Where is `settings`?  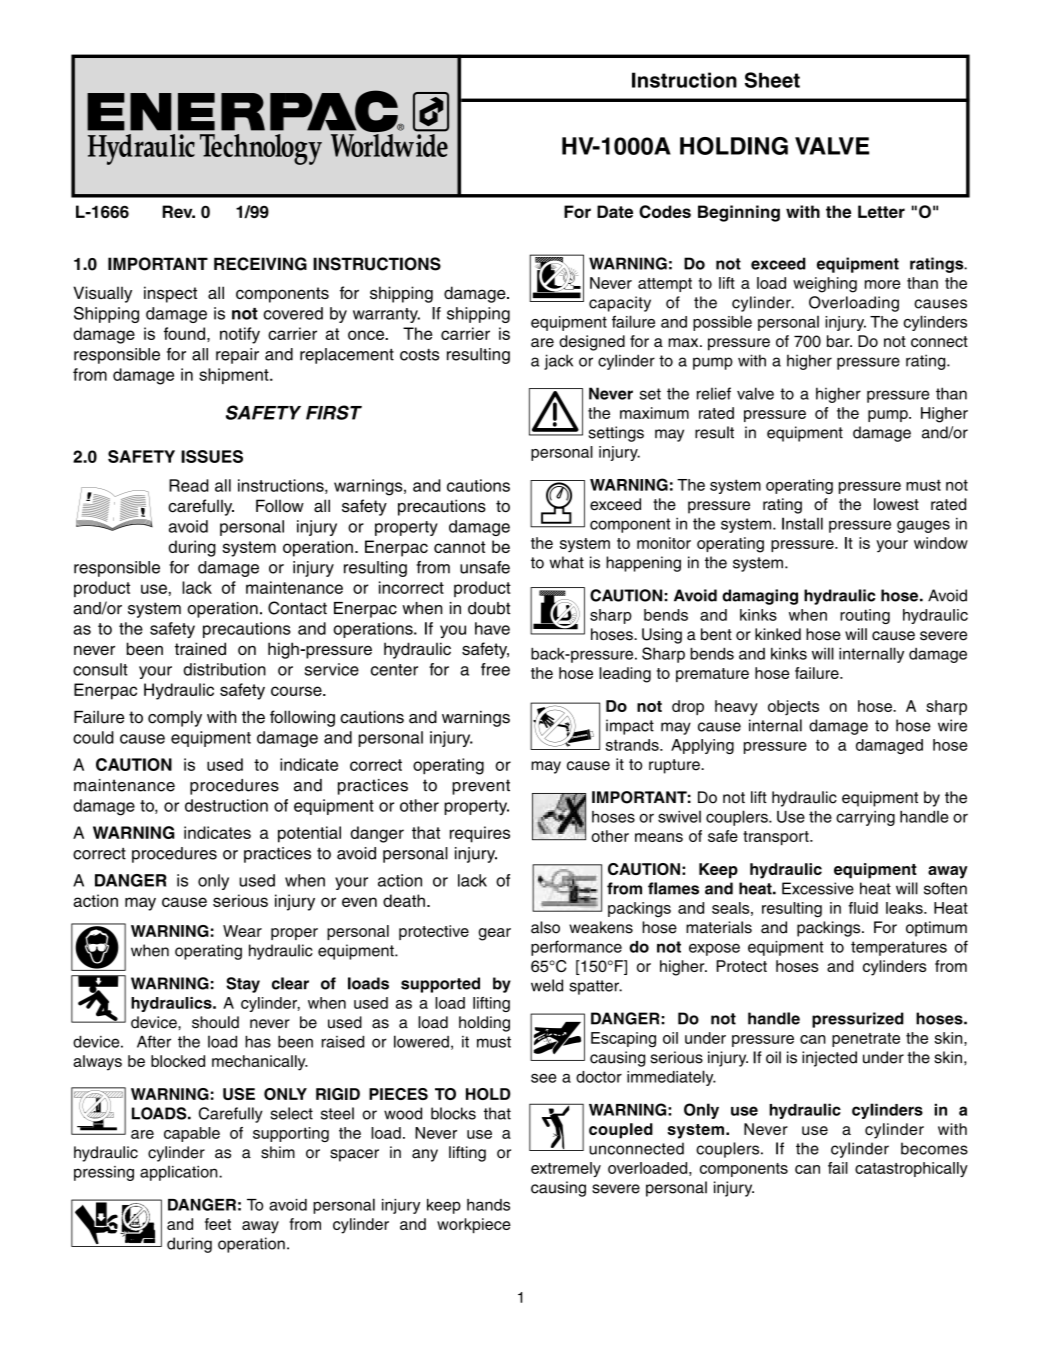 settings is located at coordinates (616, 434).
